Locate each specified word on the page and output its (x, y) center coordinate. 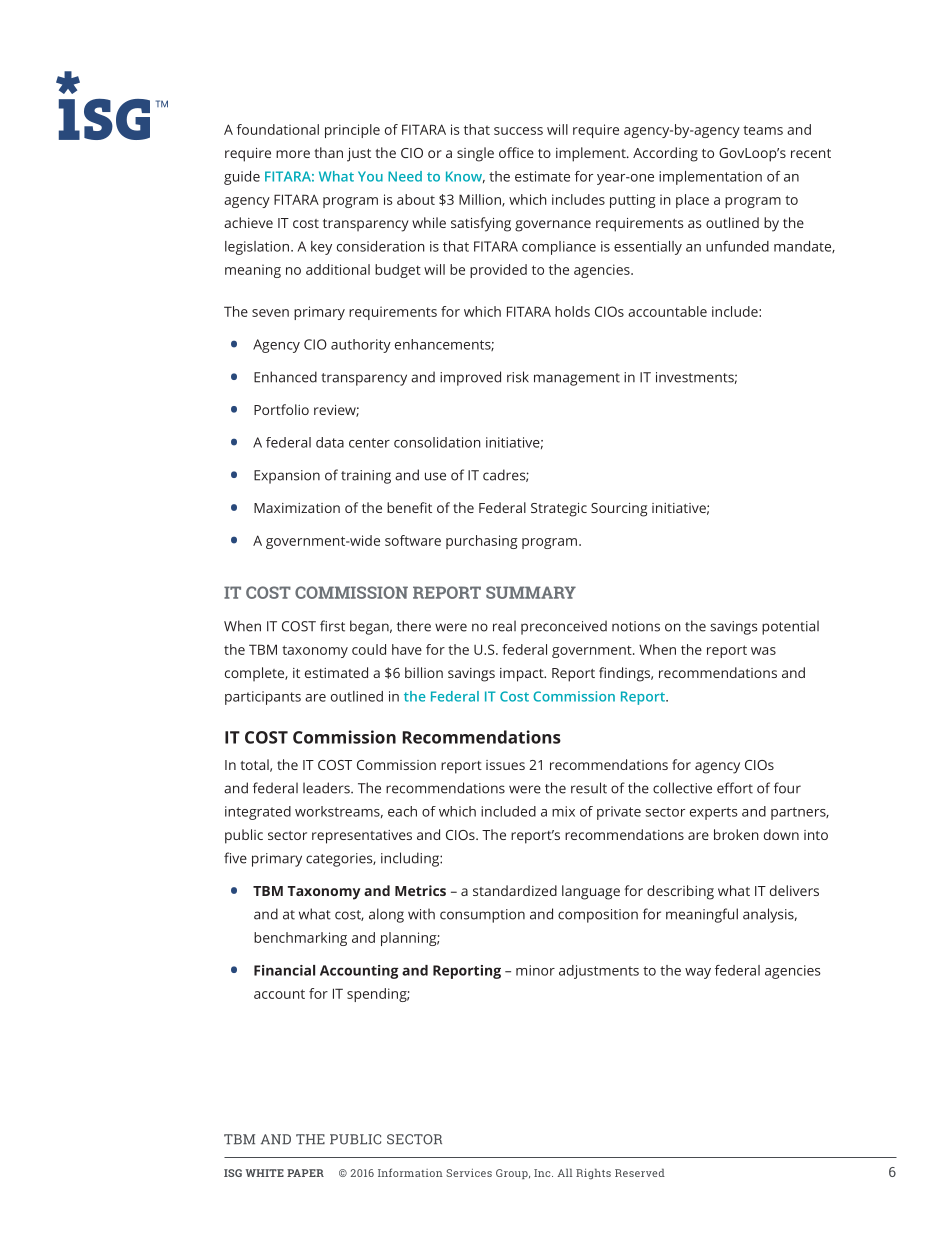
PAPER (305, 1173)
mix (563, 811)
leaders (327, 788)
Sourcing (619, 510)
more (293, 154)
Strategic (559, 510)
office (516, 152)
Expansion (287, 477)
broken (736, 834)
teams (763, 130)
